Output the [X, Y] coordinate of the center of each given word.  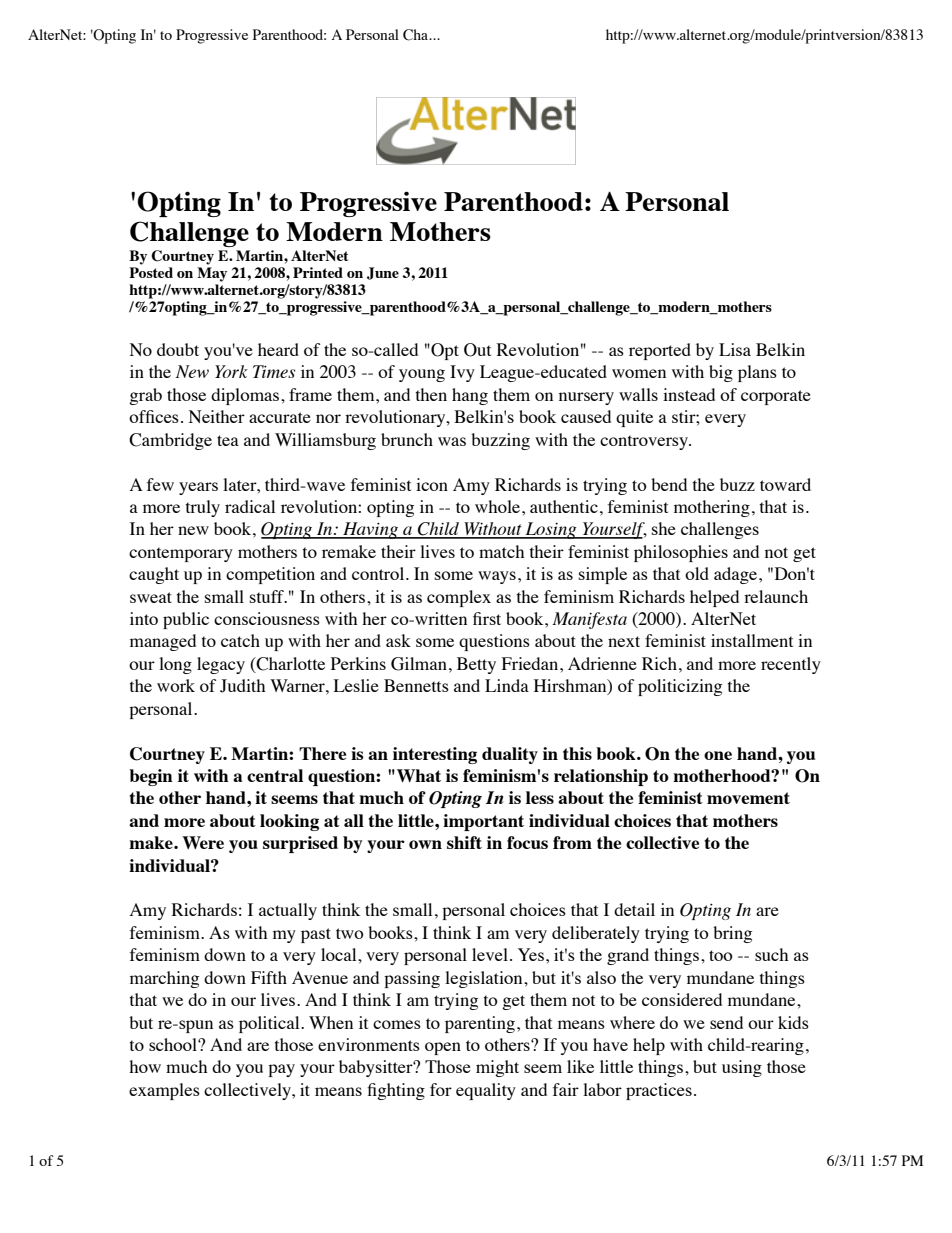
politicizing [680, 687]
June [383, 273]
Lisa [735, 349]
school [174, 1044]
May [212, 274]
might [497, 1068]
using [742, 1068]
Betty [476, 665]
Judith [242, 686]
